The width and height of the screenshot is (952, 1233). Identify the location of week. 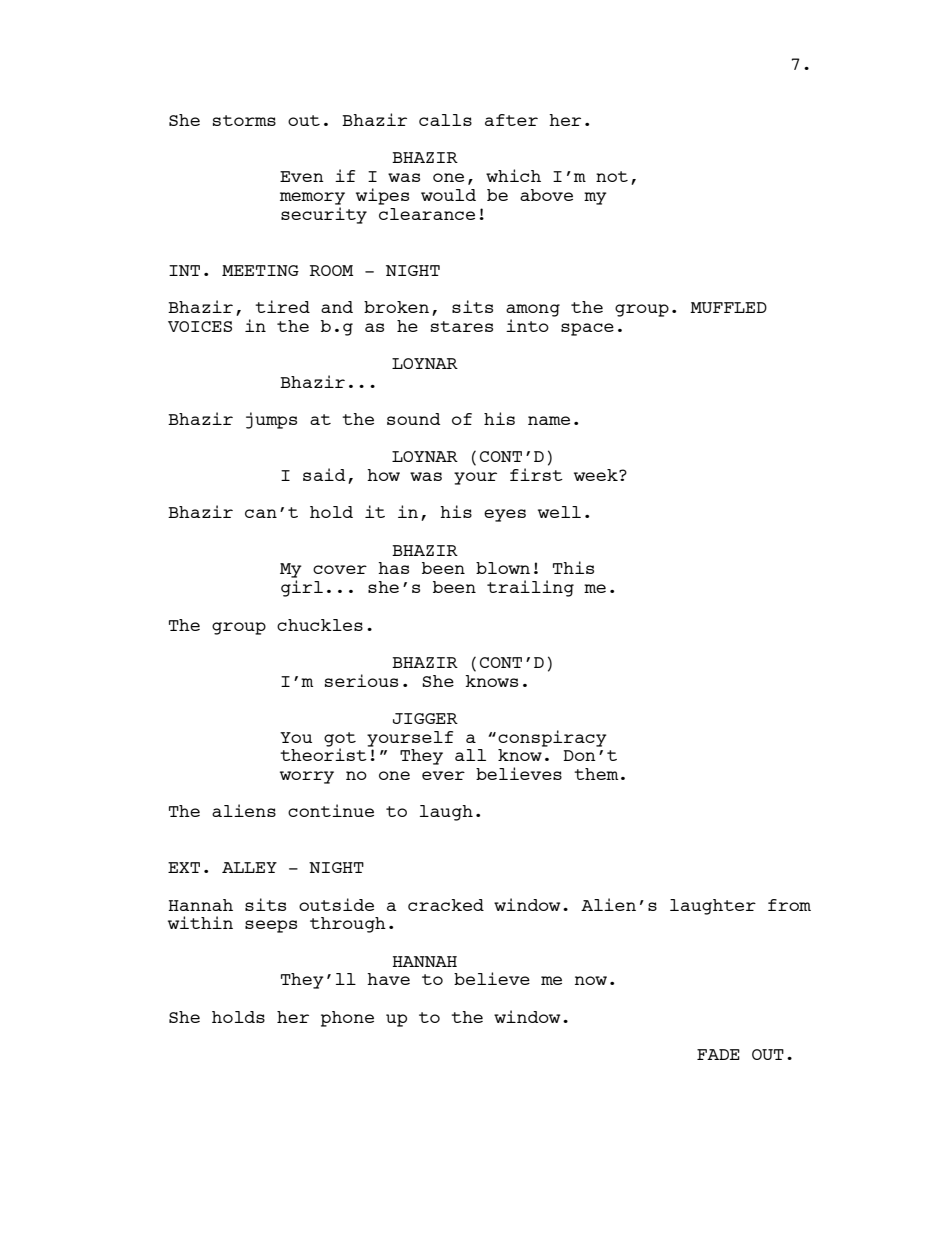
(597, 475).
